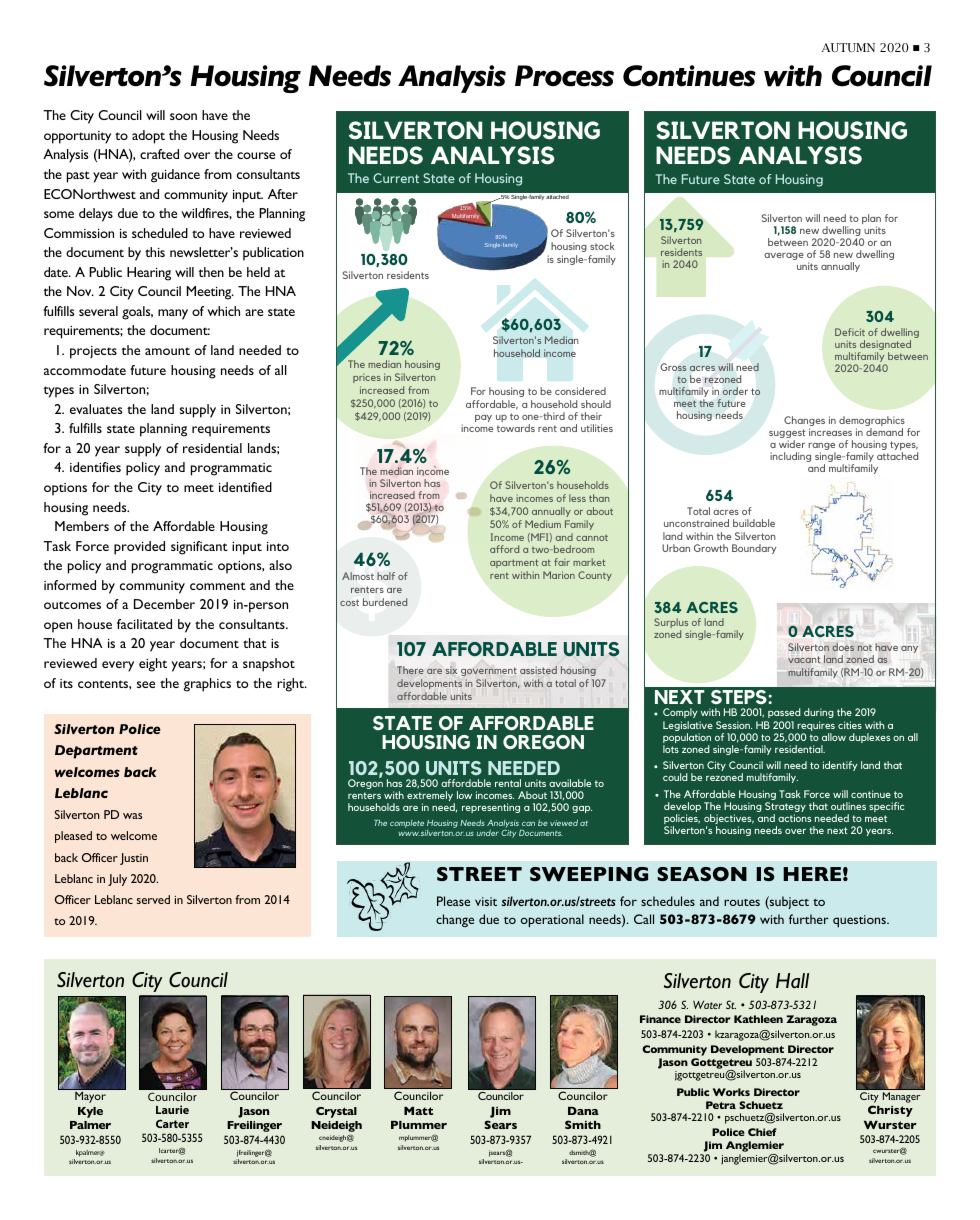  Describe the element at coordinates (418, 1111) in the screenshot. I see `Matt` at that location.
